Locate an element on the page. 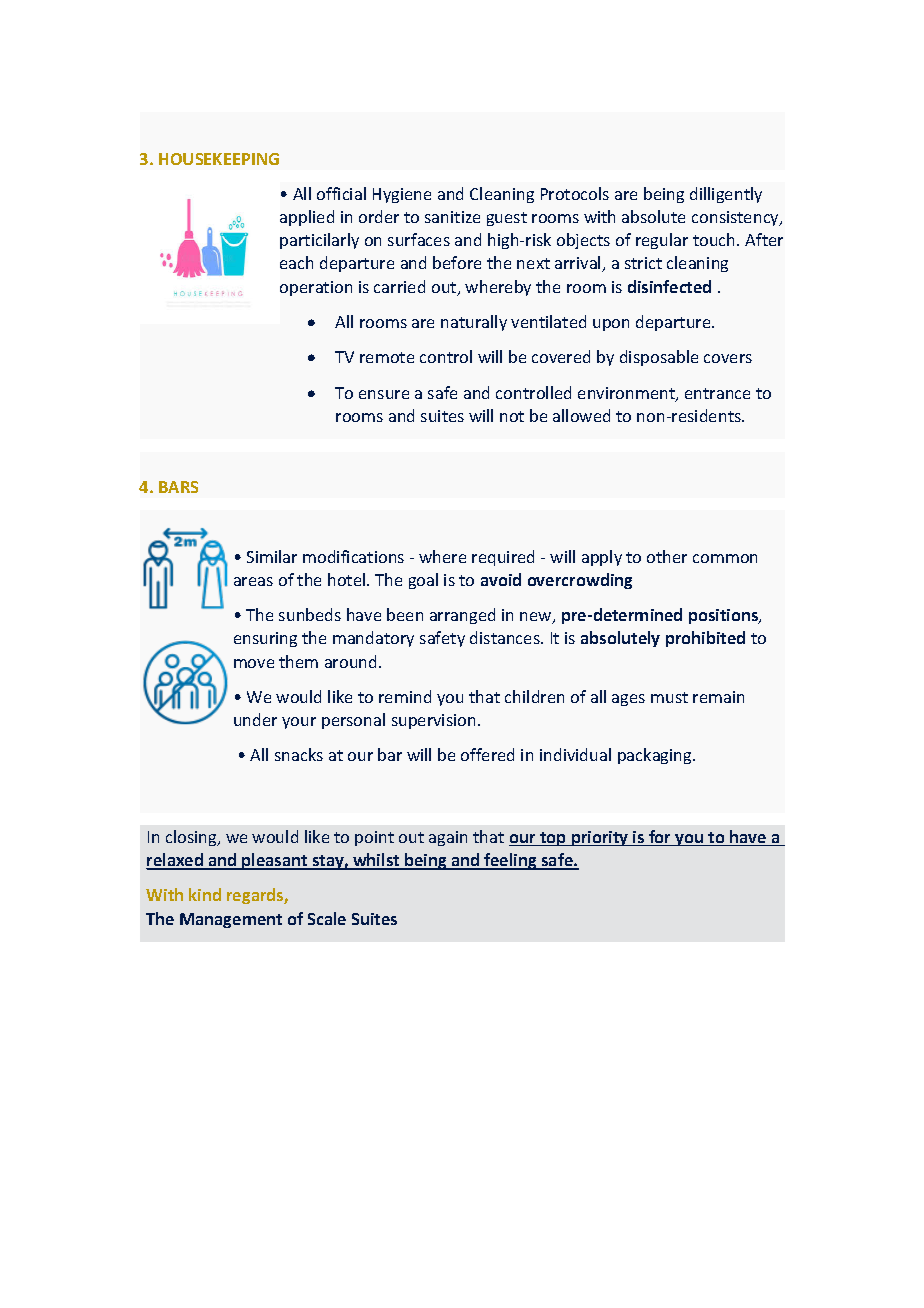 The image size is (924, 1308). HOUSEKEEPING is located at coordinates (219, 159).
